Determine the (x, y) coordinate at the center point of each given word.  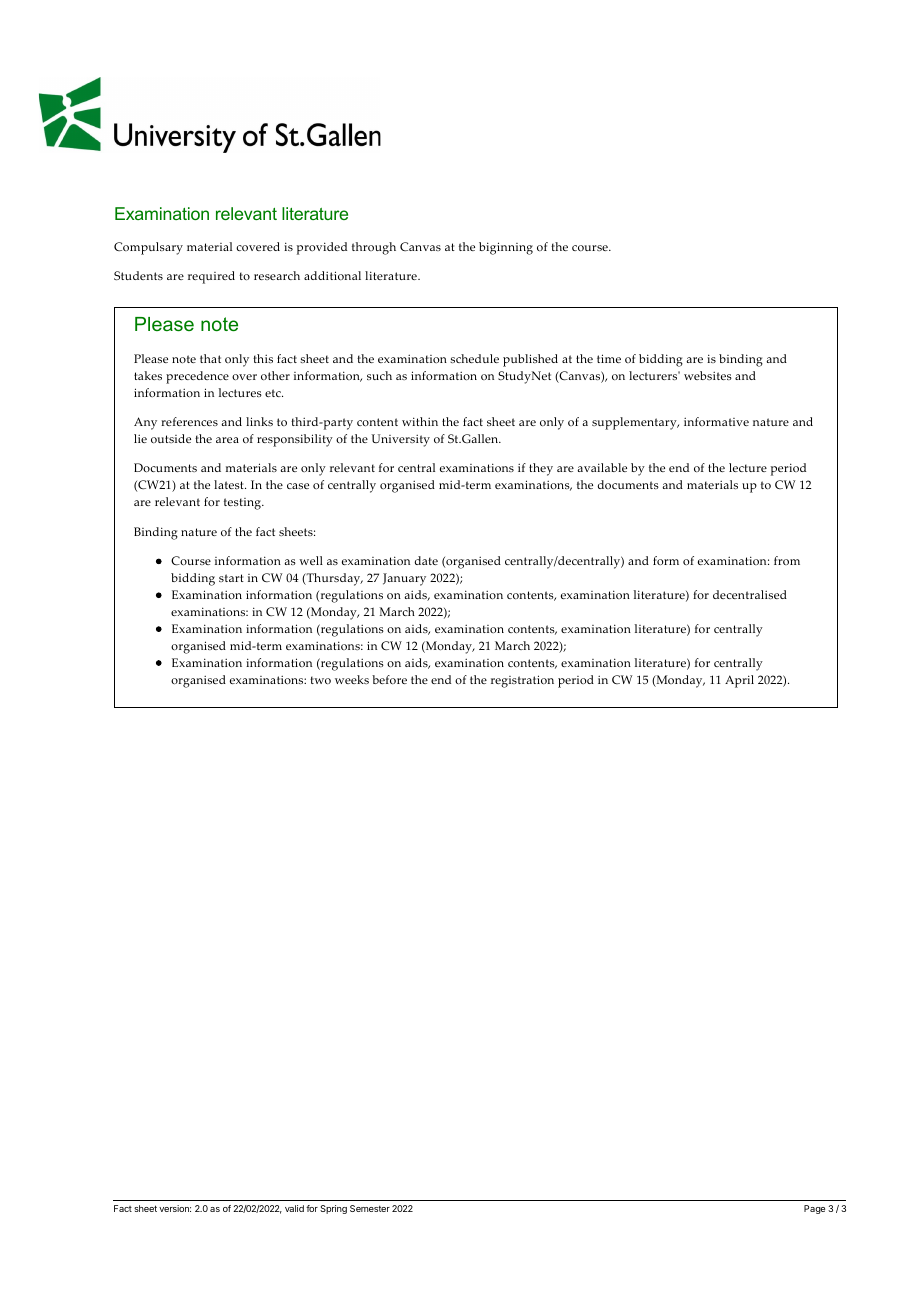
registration (522, 681)
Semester (370, 1208)
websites (708, 375)
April (739, 681)
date (426, 560)
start (231, 578)
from (787, 560)
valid (294, 1208)
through (374, 248)
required (211, 277)
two (320, 680)
